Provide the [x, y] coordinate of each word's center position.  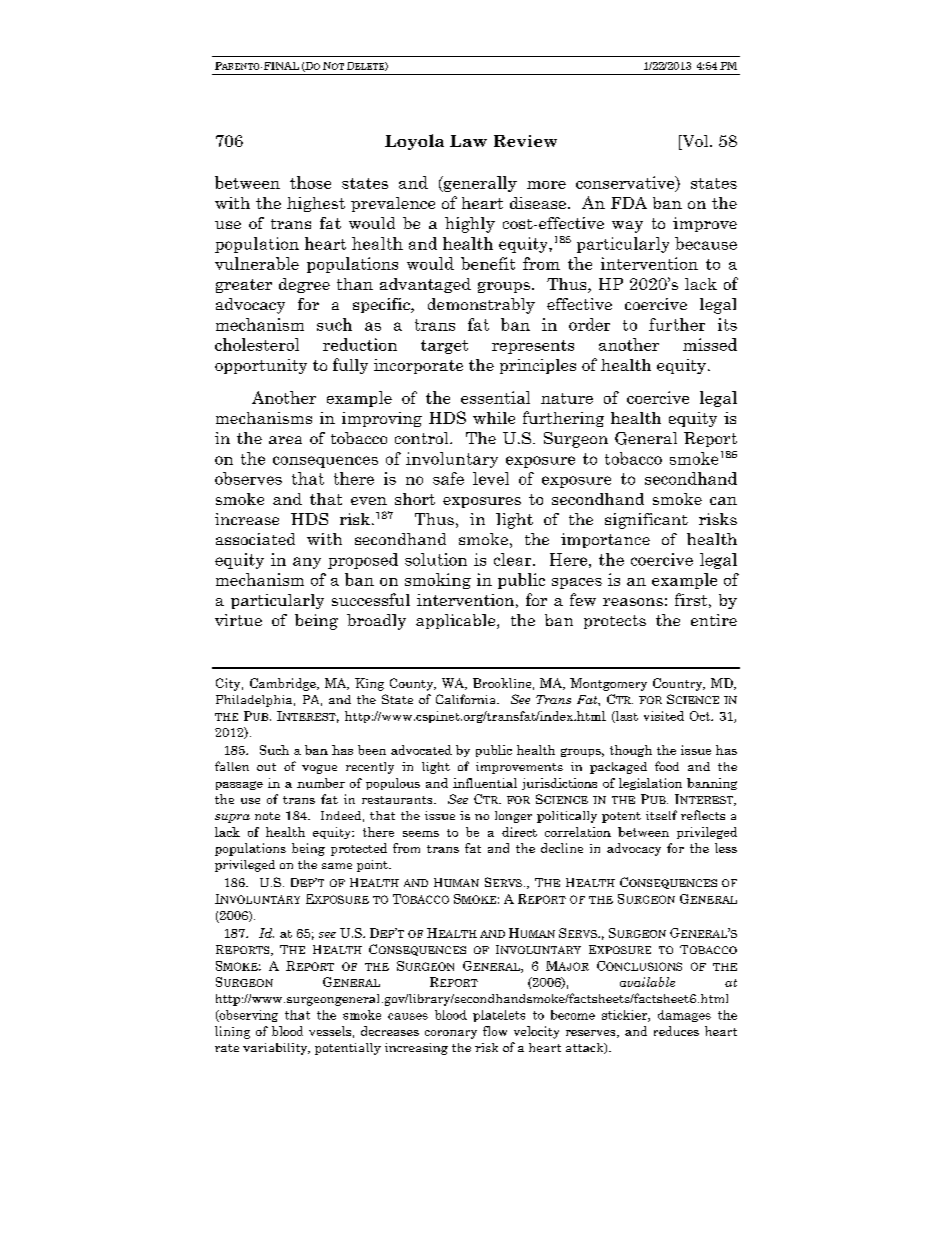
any [307, 563]
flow [495, 1031]
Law [468, 141]
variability [276, 1049]
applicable [457, 621]
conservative [626, 184]
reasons [633, 602]
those [310, 182]
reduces [676, 1031]
